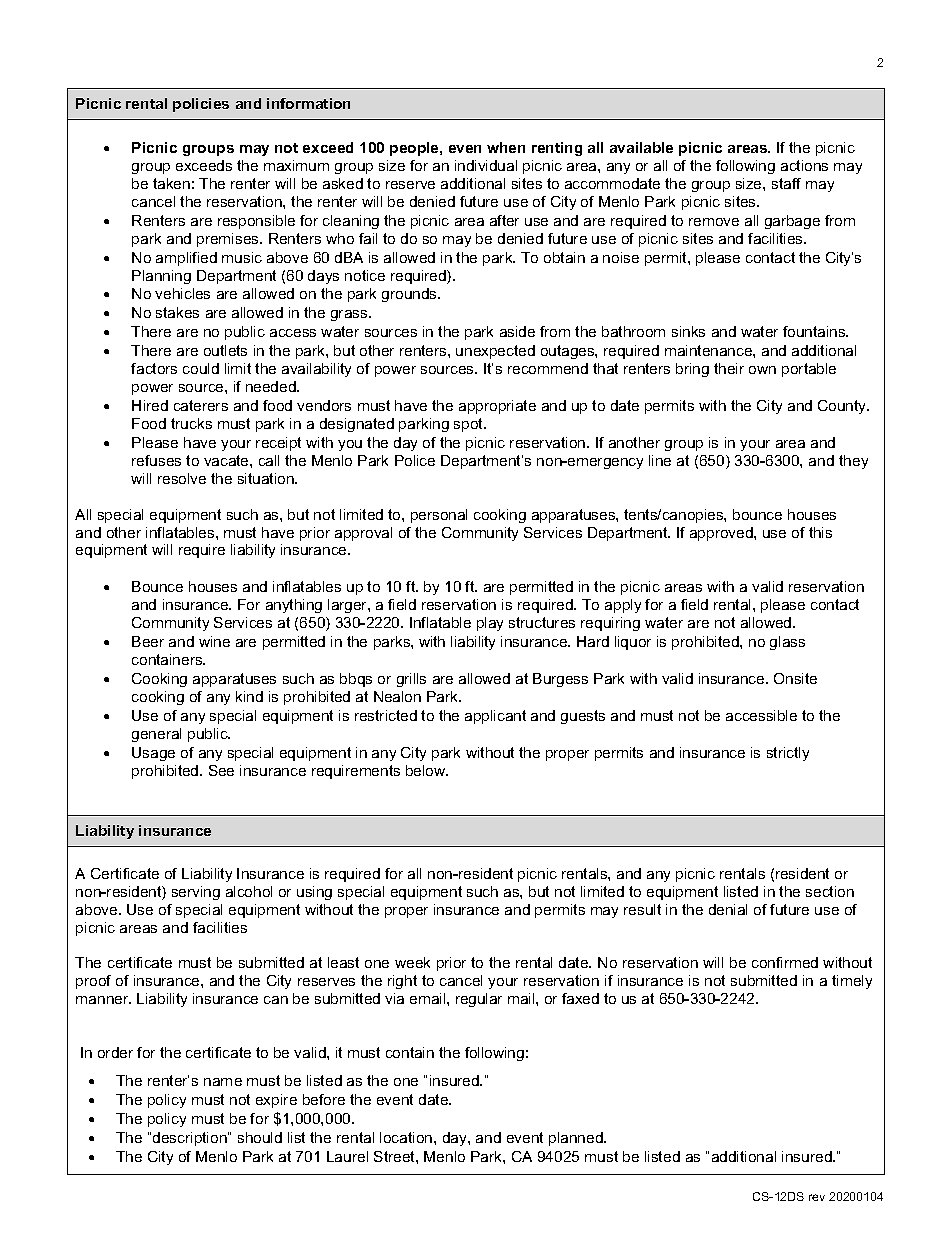  I want to click on See, so click(221, 770).
